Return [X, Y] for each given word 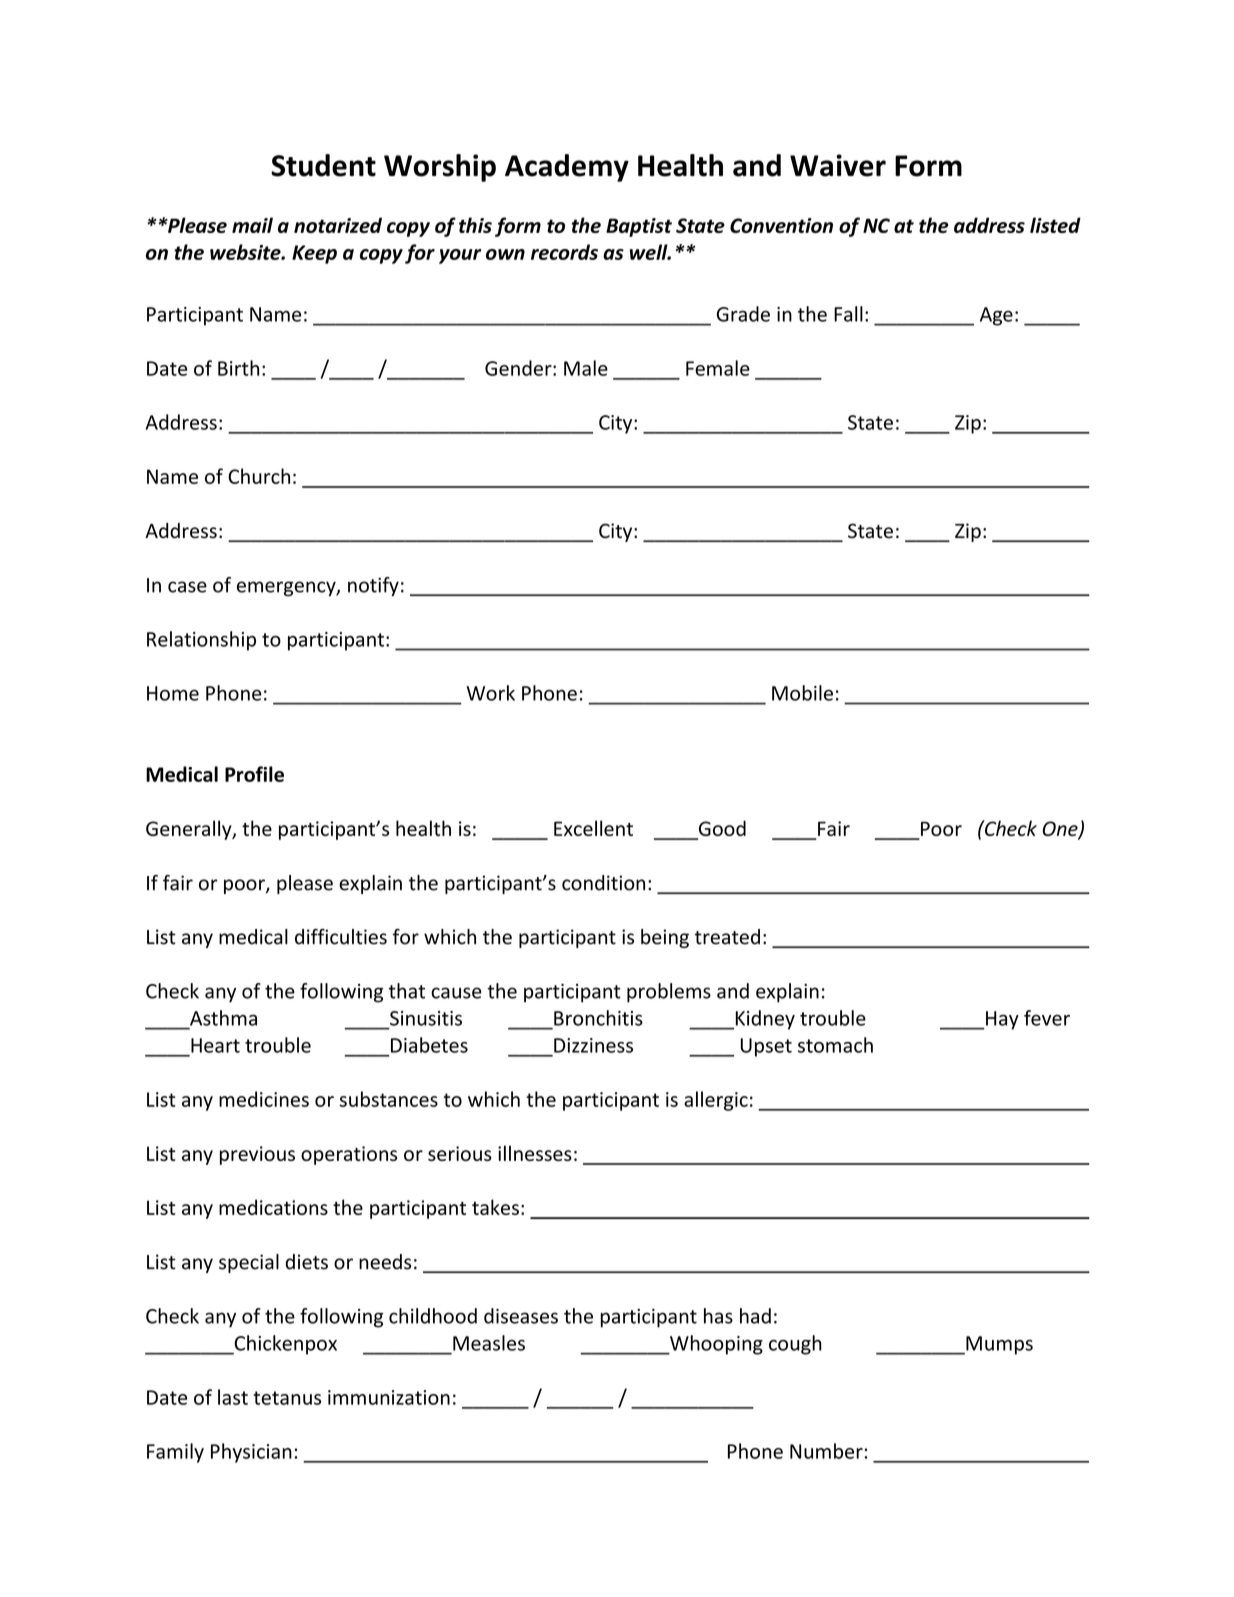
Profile [254, 774]
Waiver [838, 165]
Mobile [802, 693]
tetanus [287, 1398]
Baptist [639, 227]
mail [252, 225]
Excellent [593, 828]
